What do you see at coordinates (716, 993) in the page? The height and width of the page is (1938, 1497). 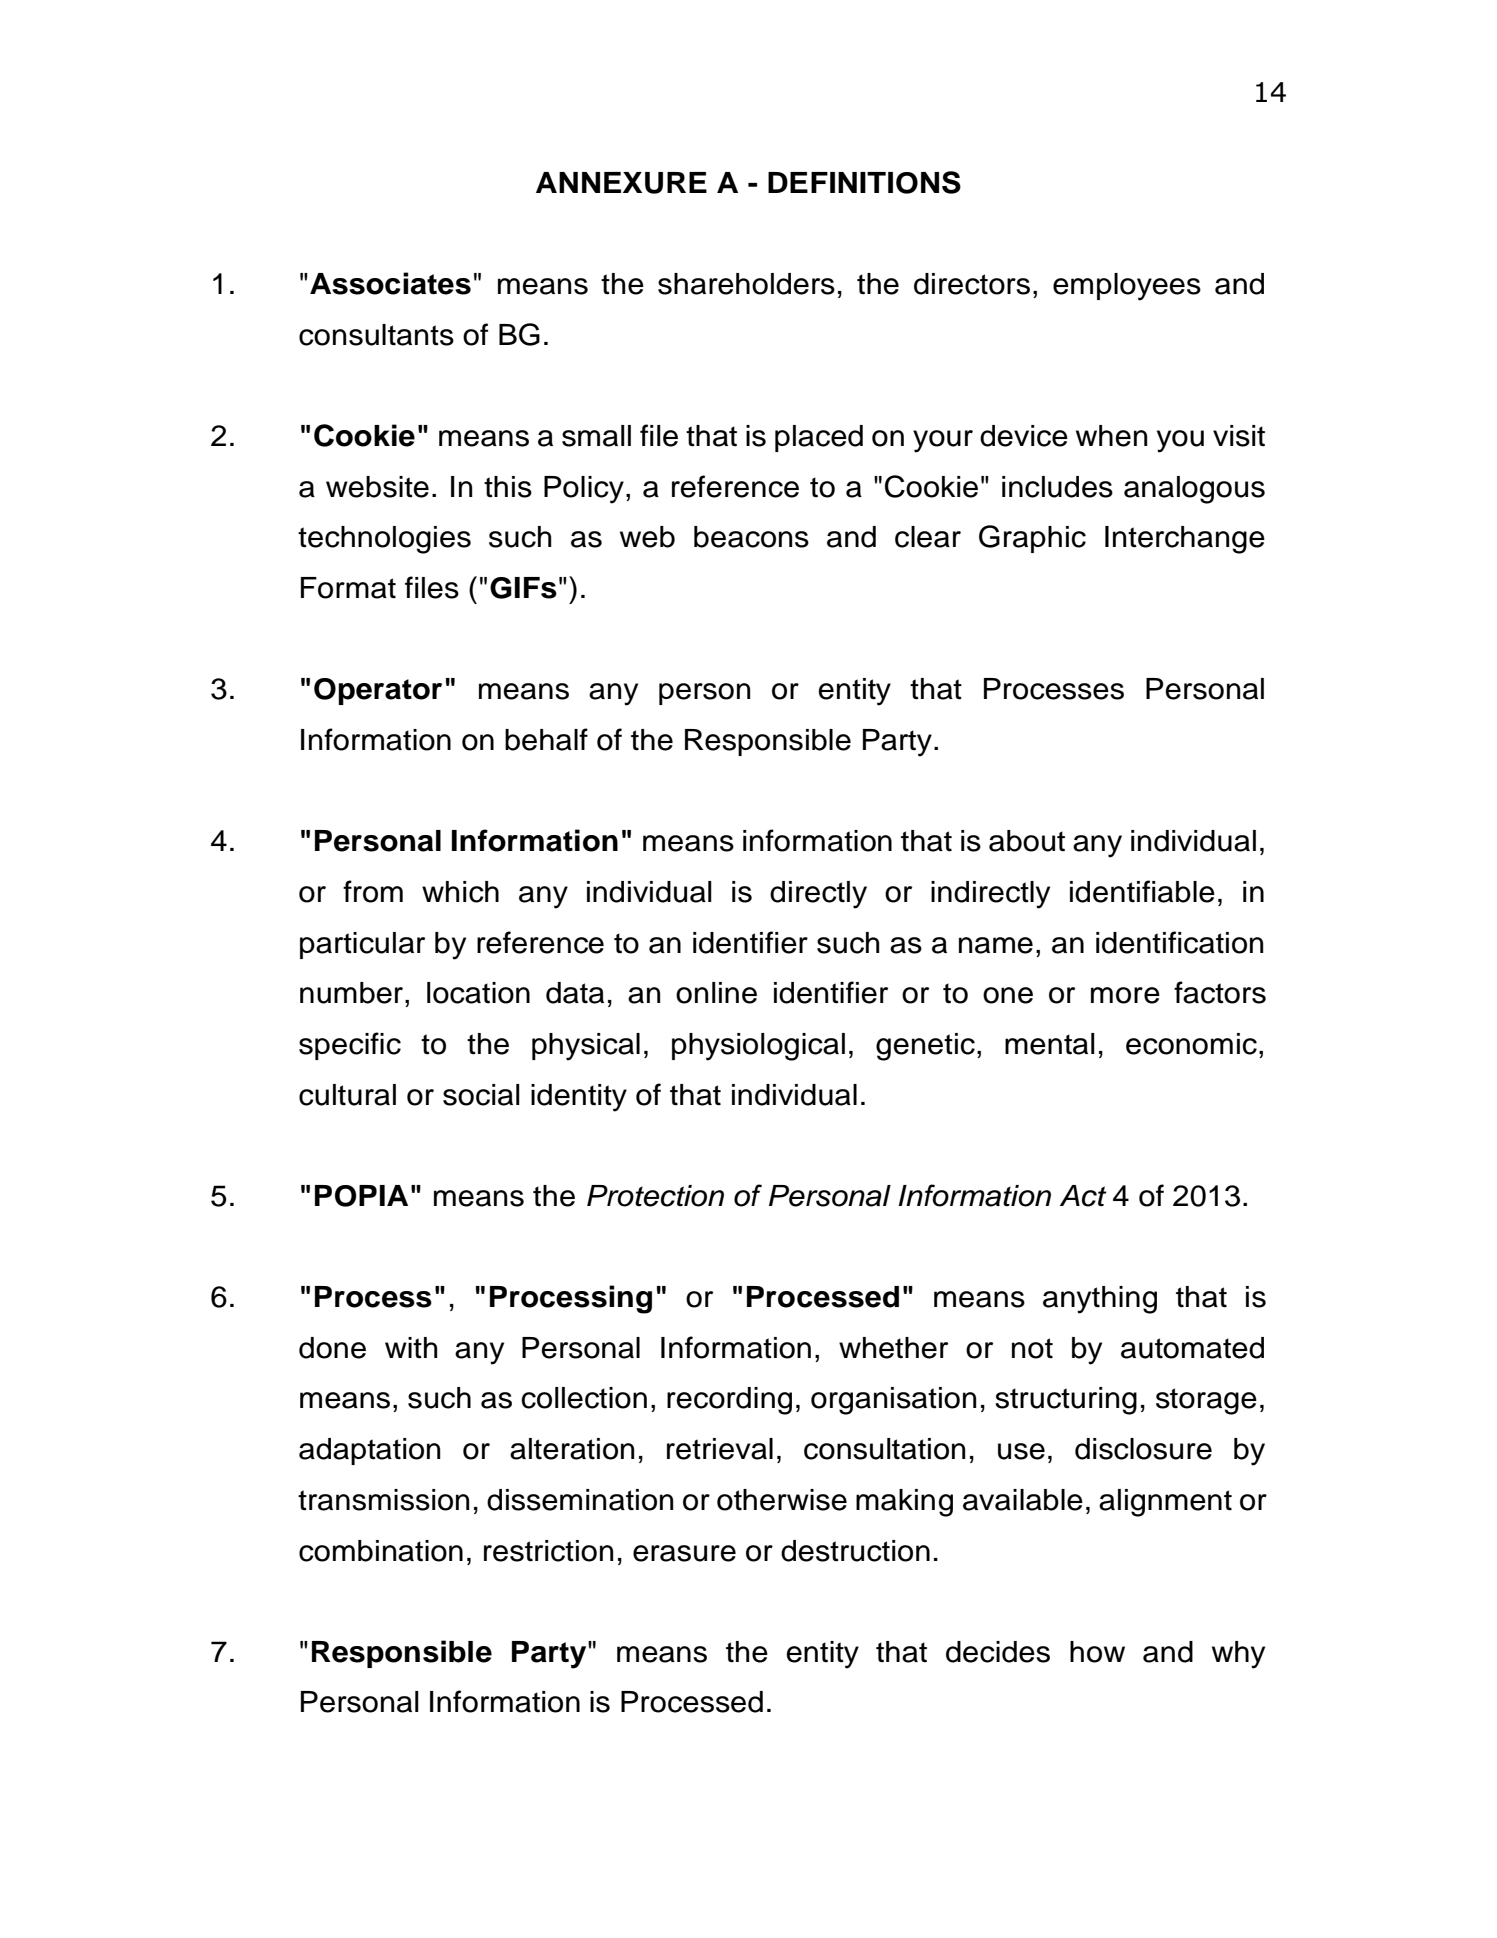 I see `online` at bounding box center [716, 993].
